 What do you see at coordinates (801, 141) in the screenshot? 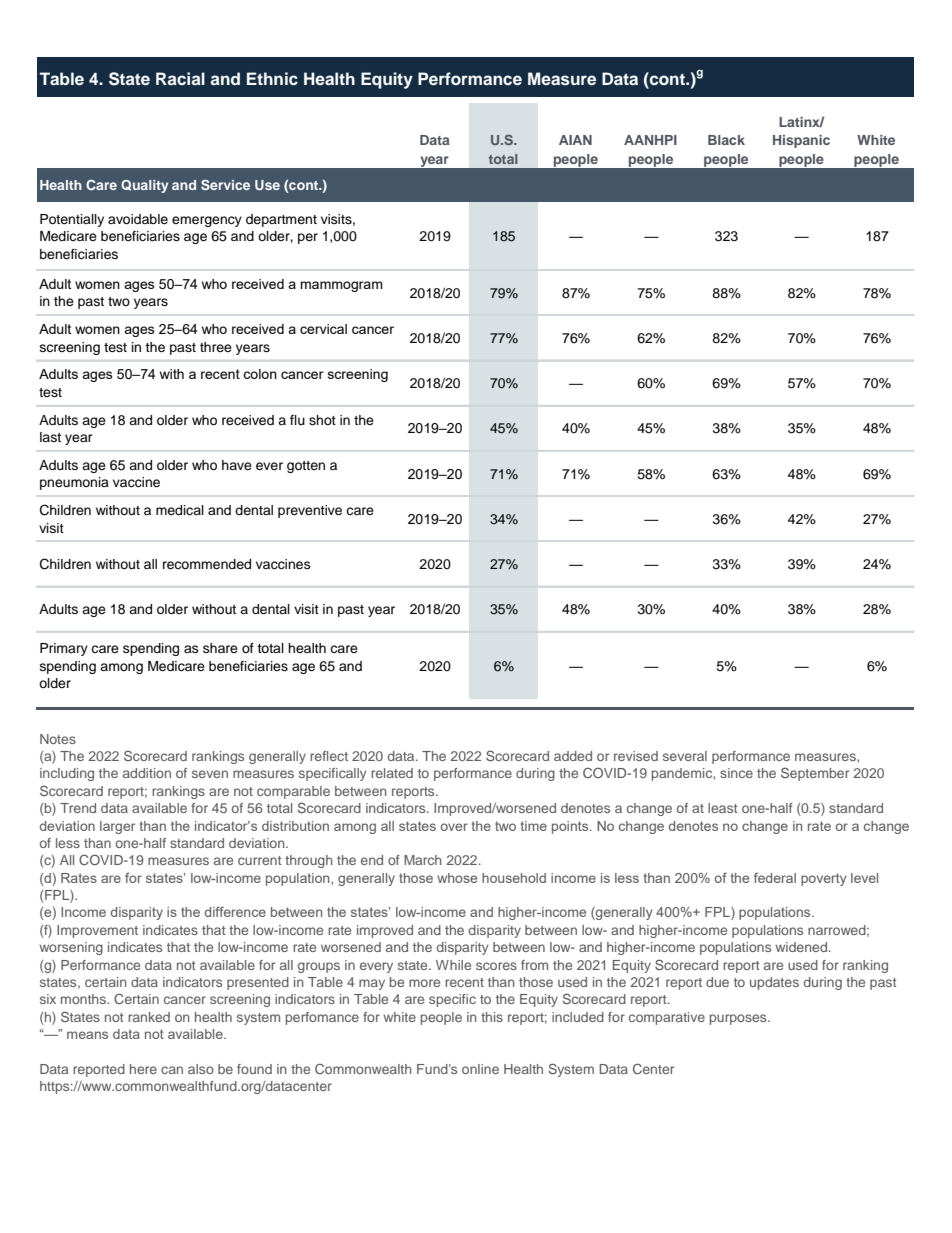
I see `Hispanic` at bounding box center [801, 141].
